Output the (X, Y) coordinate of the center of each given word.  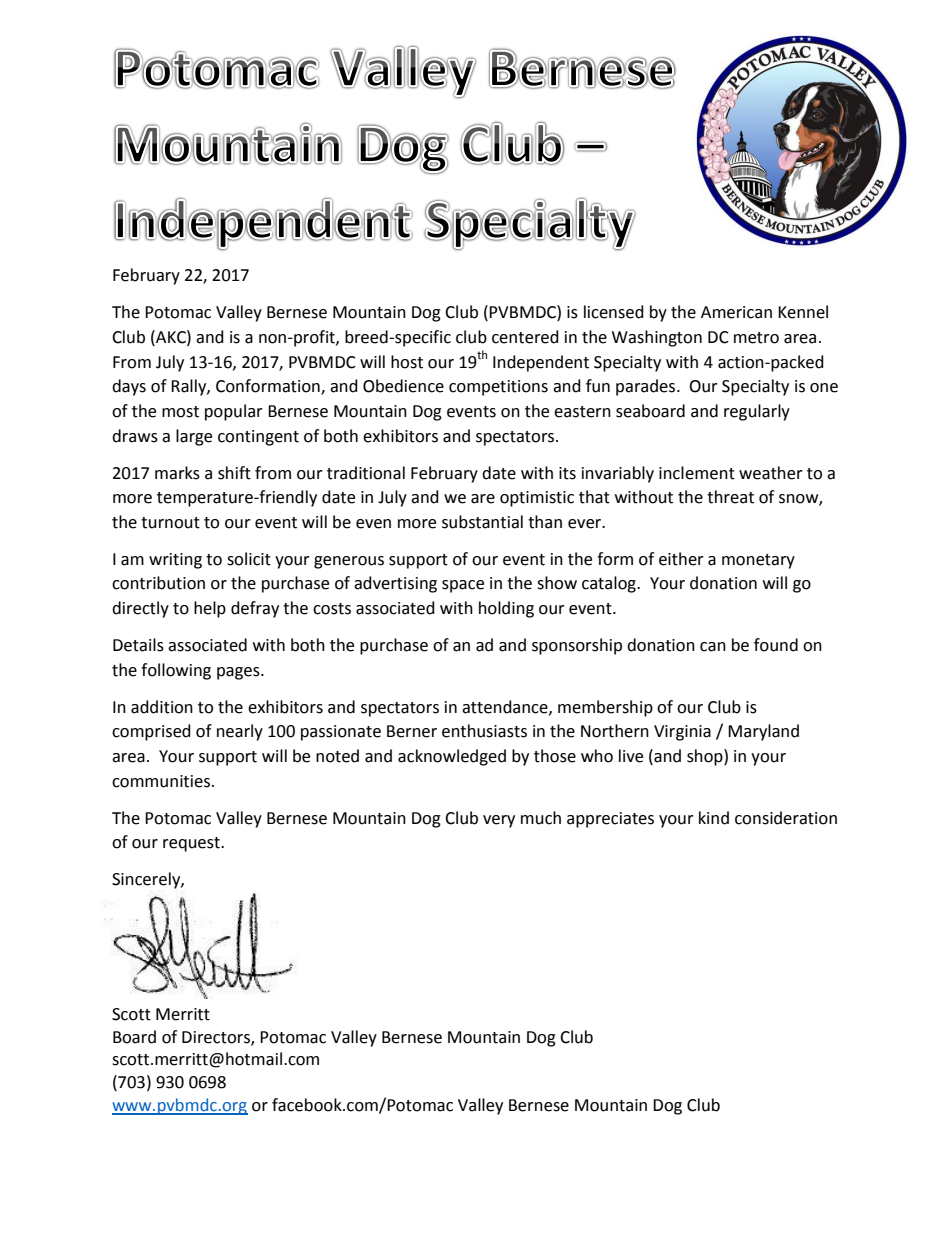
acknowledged (452, 757)
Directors (217, 1038)
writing (175, 561)
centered (525, 337)
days (129, 387)
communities (161, 781)
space (463, 586)
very (499, 821)
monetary (758, 561)
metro (756, 338)
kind (714, 818)
